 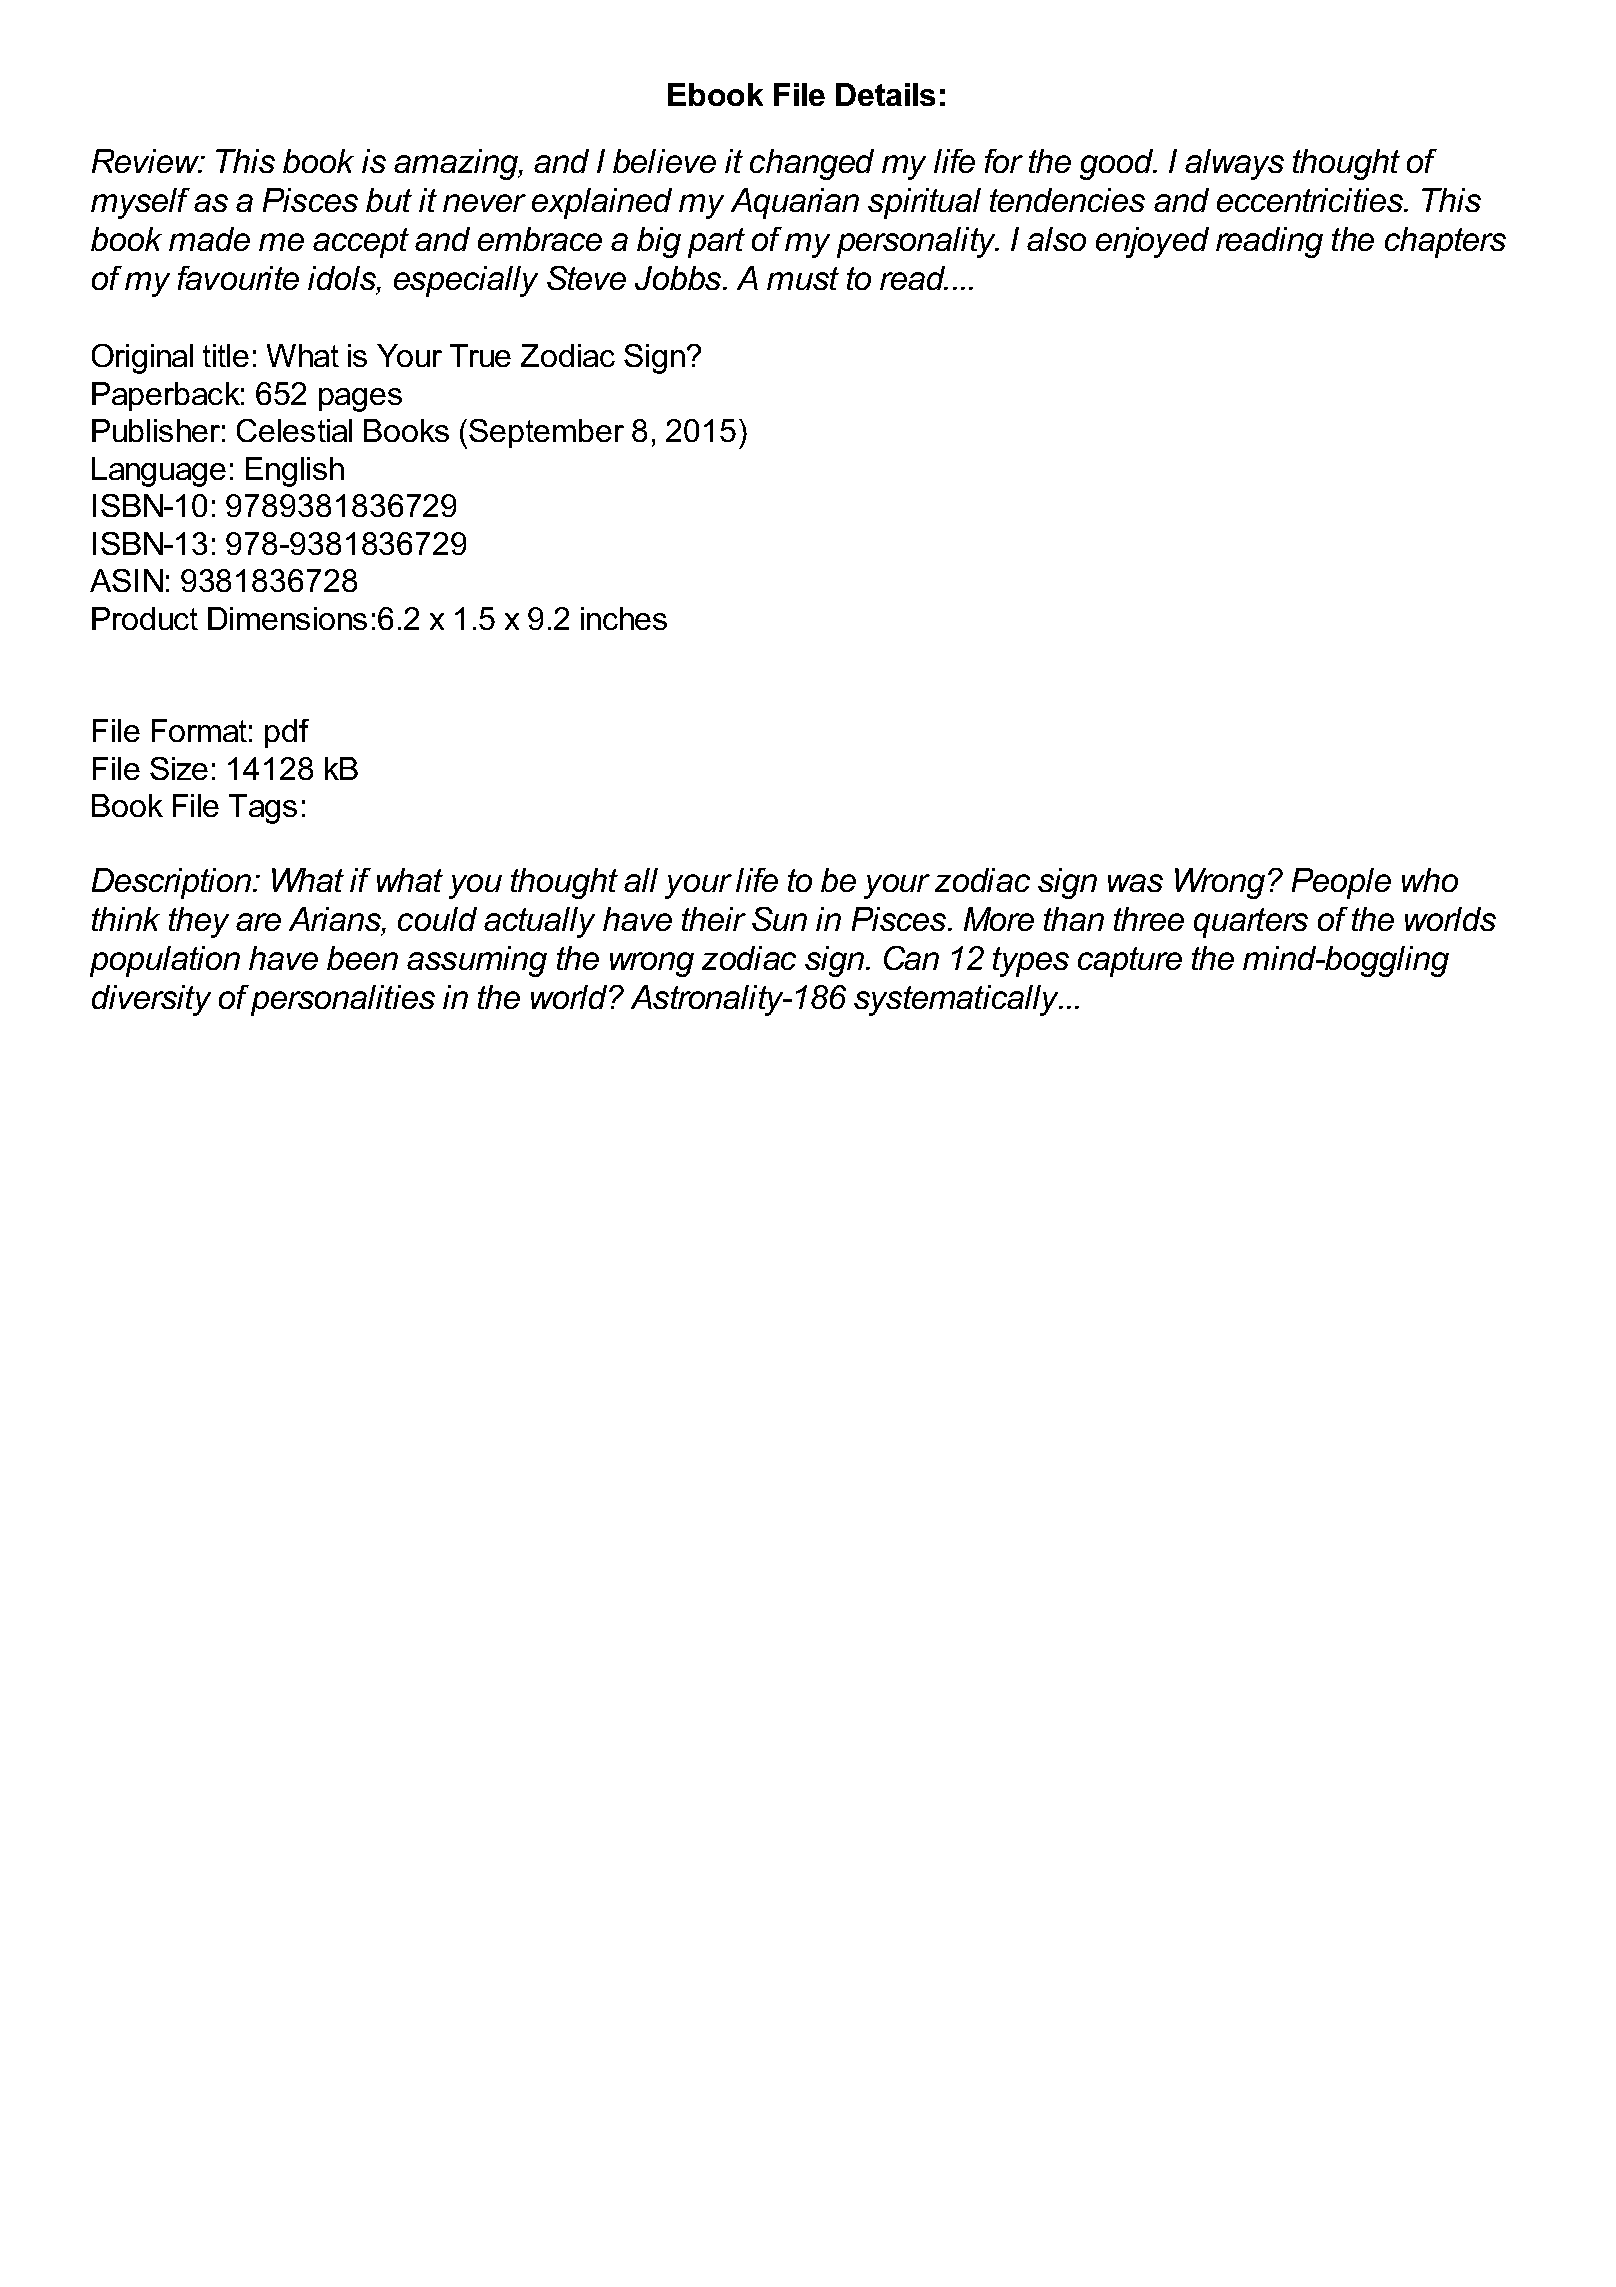 I want to click on always, so click(x=1234, y=164).
